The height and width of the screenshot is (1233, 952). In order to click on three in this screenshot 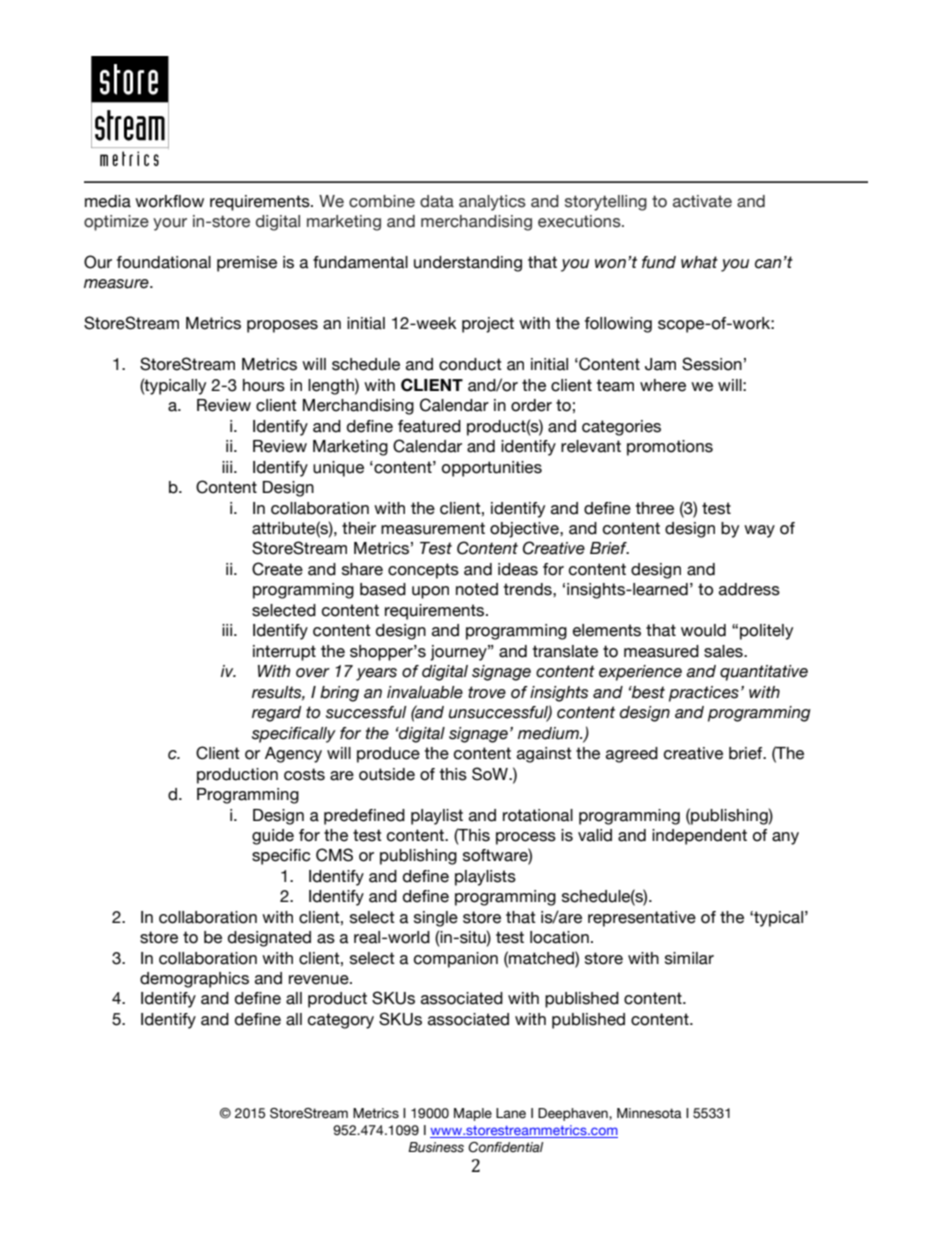, I will do `click(655, 508)`.
